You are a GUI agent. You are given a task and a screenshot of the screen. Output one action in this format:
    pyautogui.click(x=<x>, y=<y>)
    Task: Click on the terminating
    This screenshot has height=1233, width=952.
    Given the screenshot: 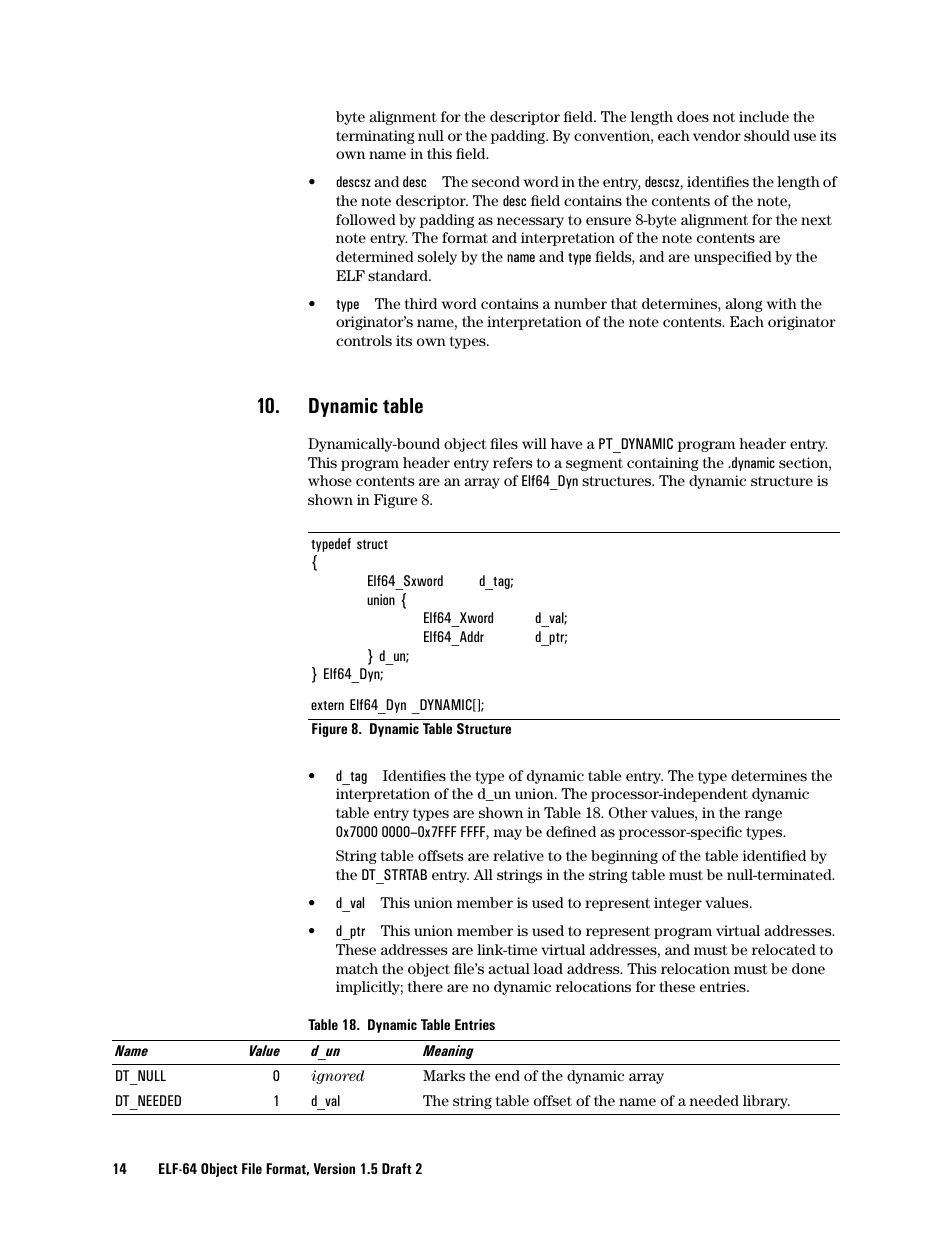 What is the action you would take?
    pyautogui.click(x=375, y=137)
